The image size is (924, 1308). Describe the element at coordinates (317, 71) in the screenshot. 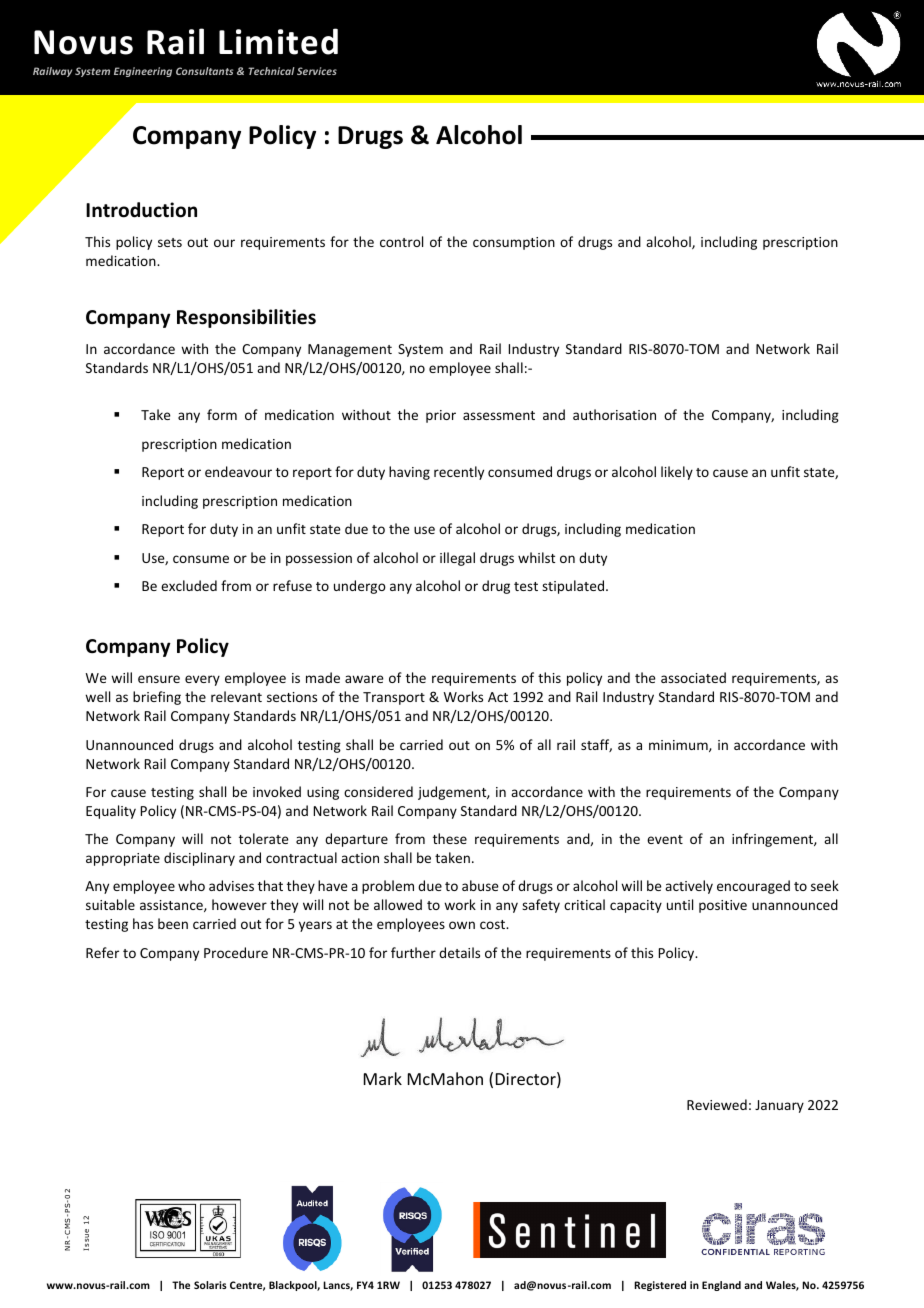

I see `Services` at that location.
